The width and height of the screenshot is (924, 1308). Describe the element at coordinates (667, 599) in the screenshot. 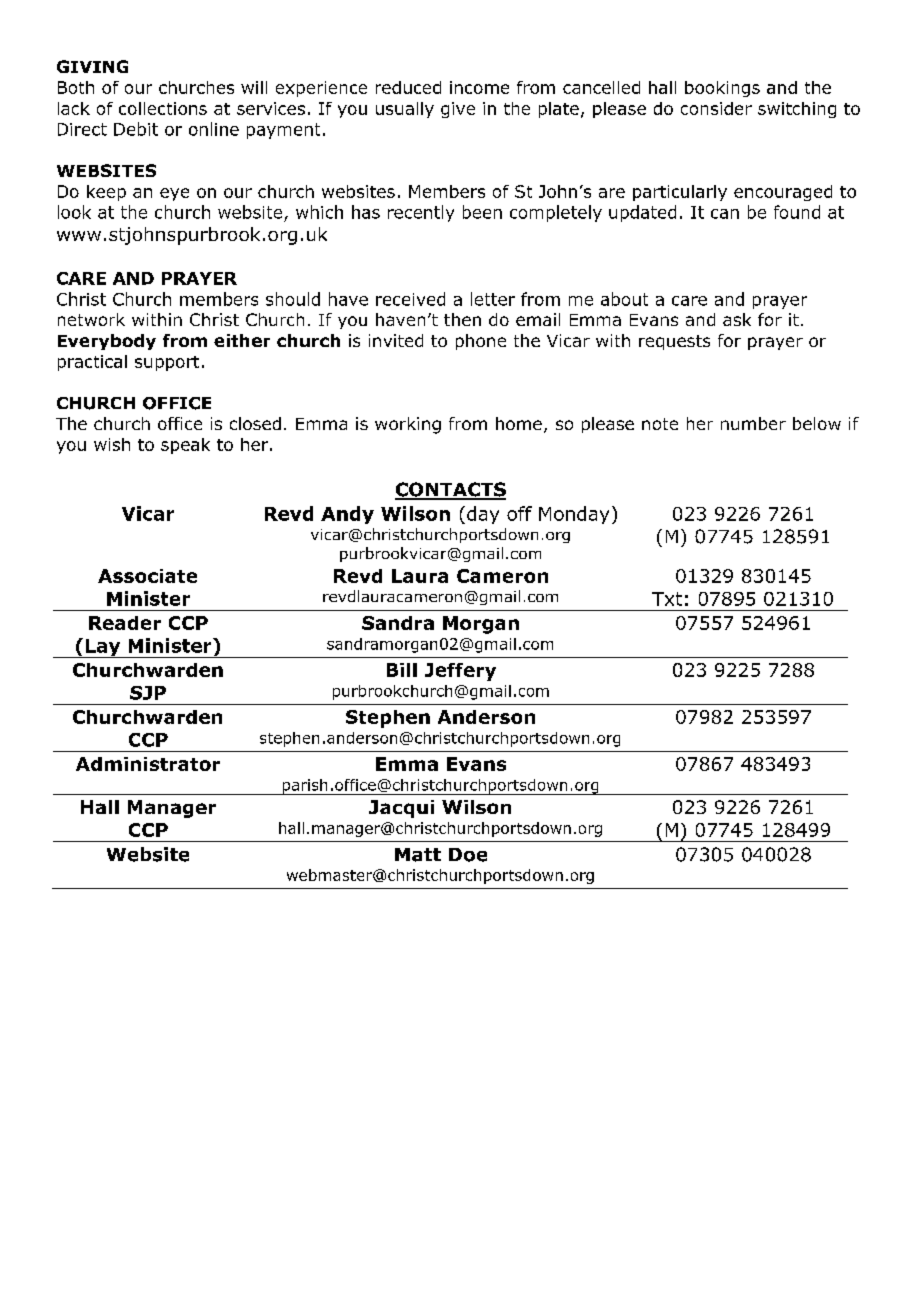

I see `Txt` at that location.
